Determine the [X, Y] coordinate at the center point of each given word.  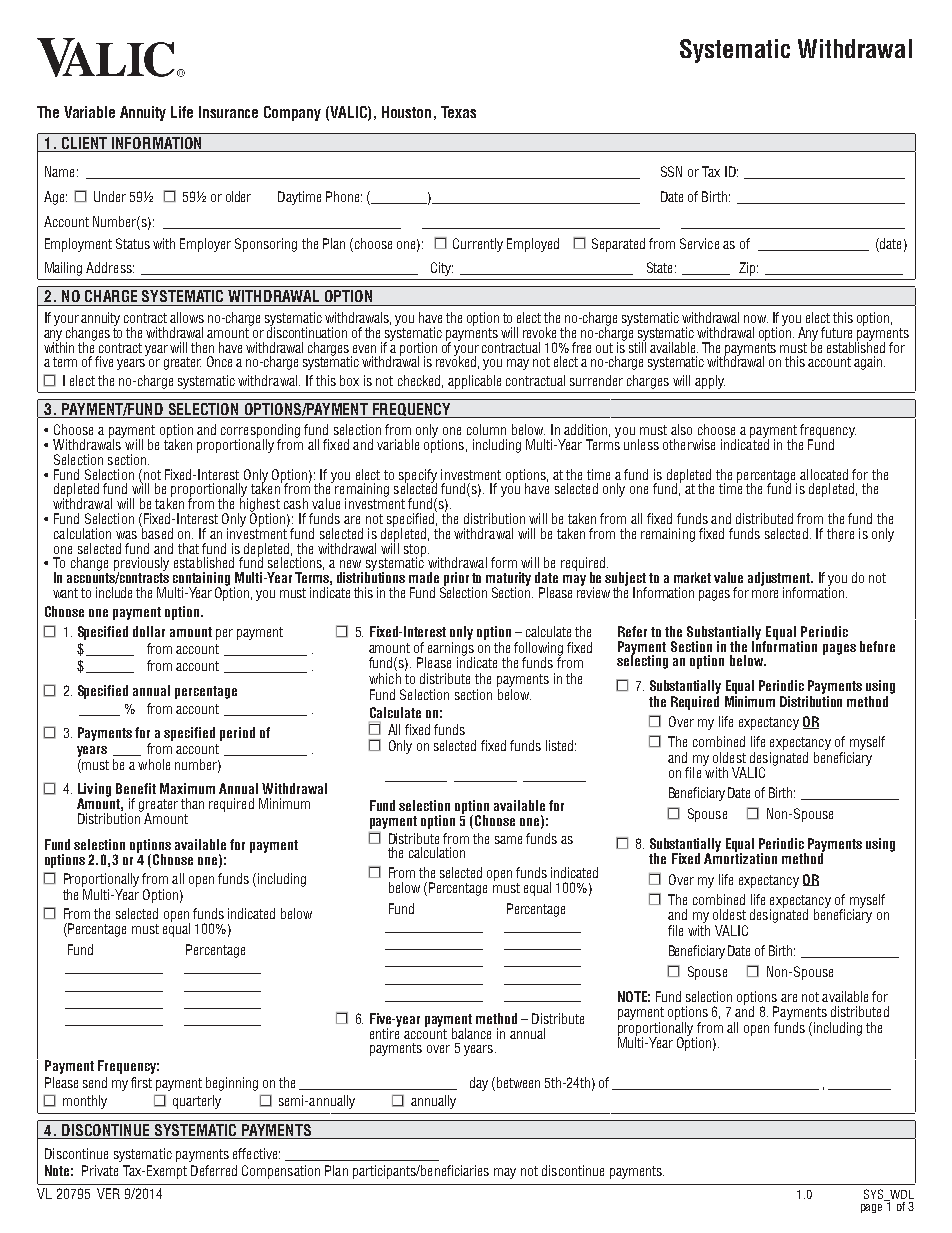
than [192, 803]
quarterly [197, 1102]
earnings [451, 650]
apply [710, 382]
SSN [671, 171]
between [518, 1082]
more [765, 594]
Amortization [740, 857]
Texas [458, 112]
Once [219, 361]
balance [471, 1033]
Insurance [228, 112]
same [508, 840]
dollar [149, 631]
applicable [474, 382]
